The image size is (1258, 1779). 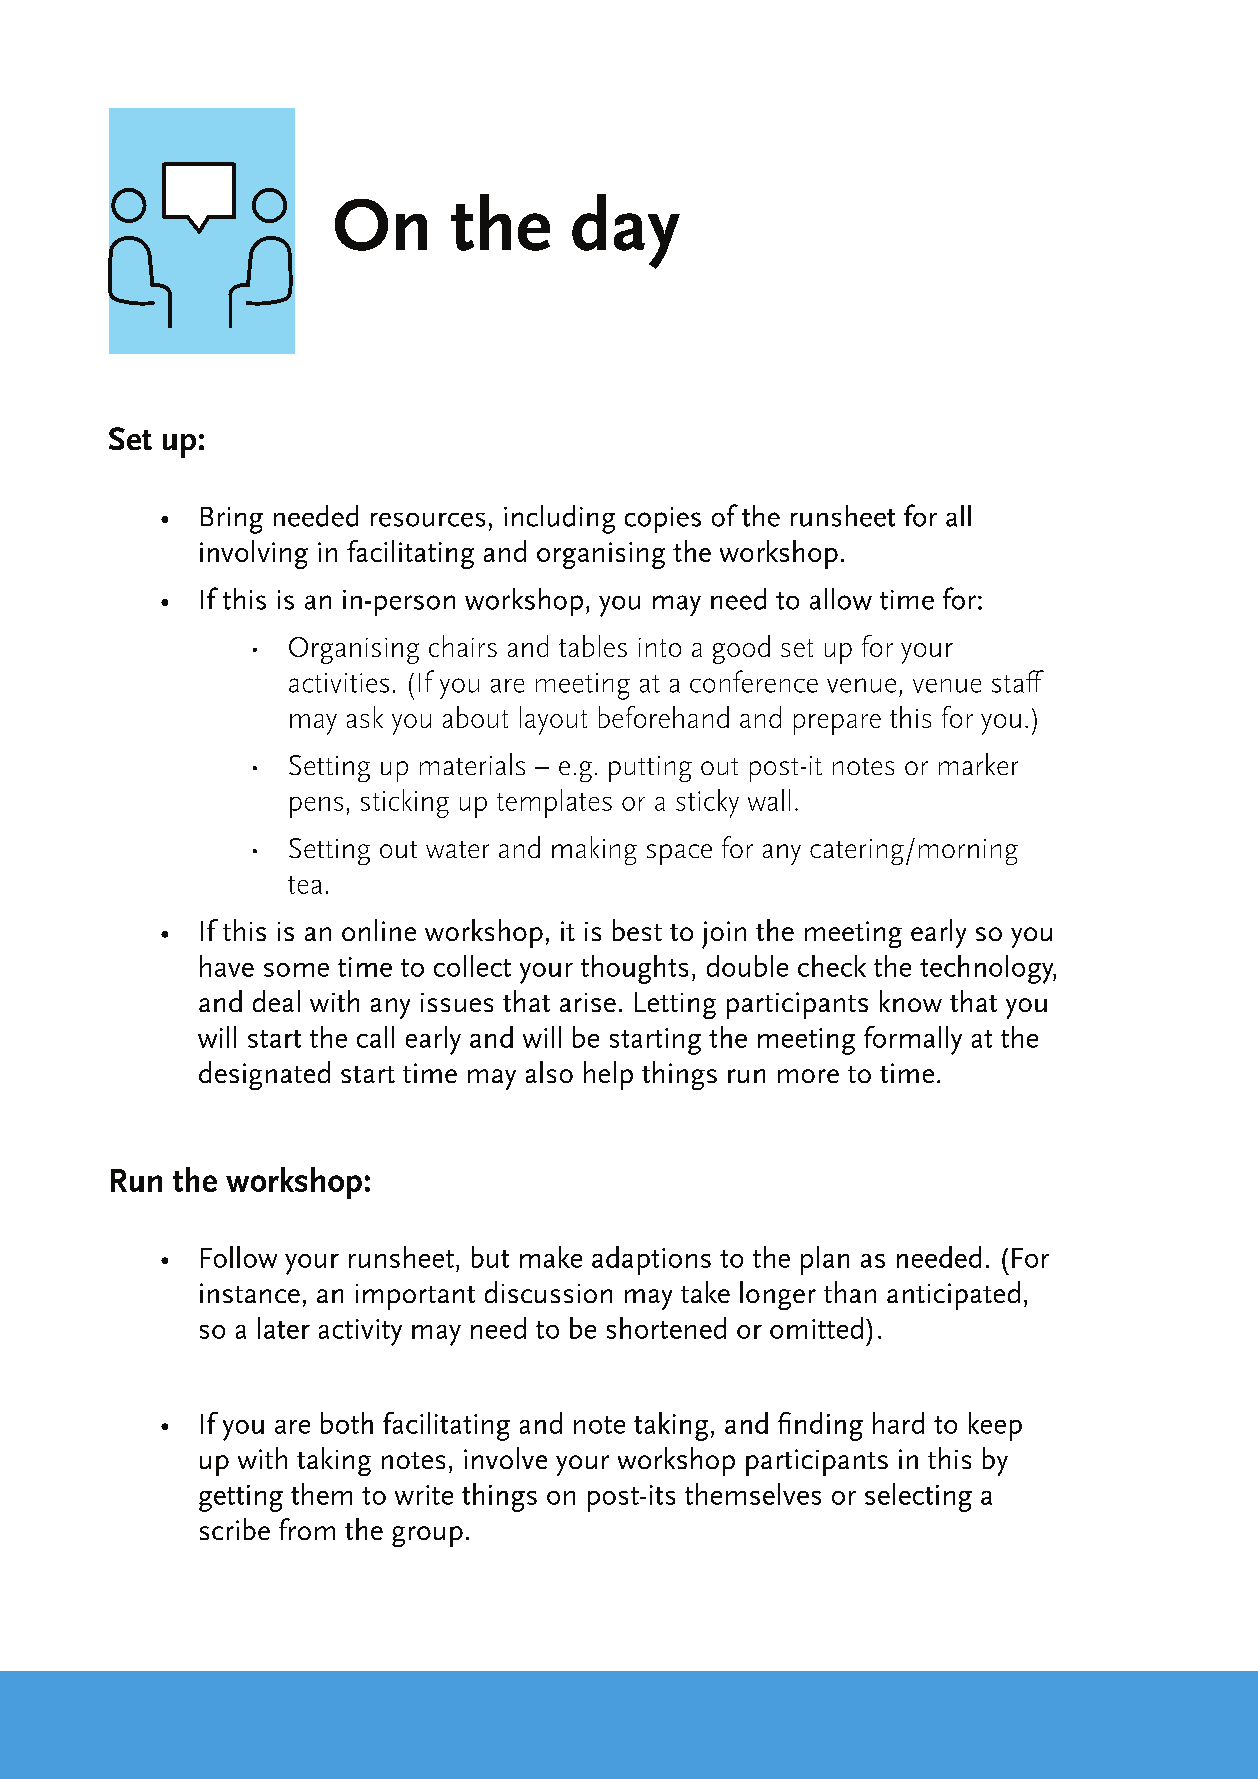 I want to click on day, so click(x=626, y=231).
